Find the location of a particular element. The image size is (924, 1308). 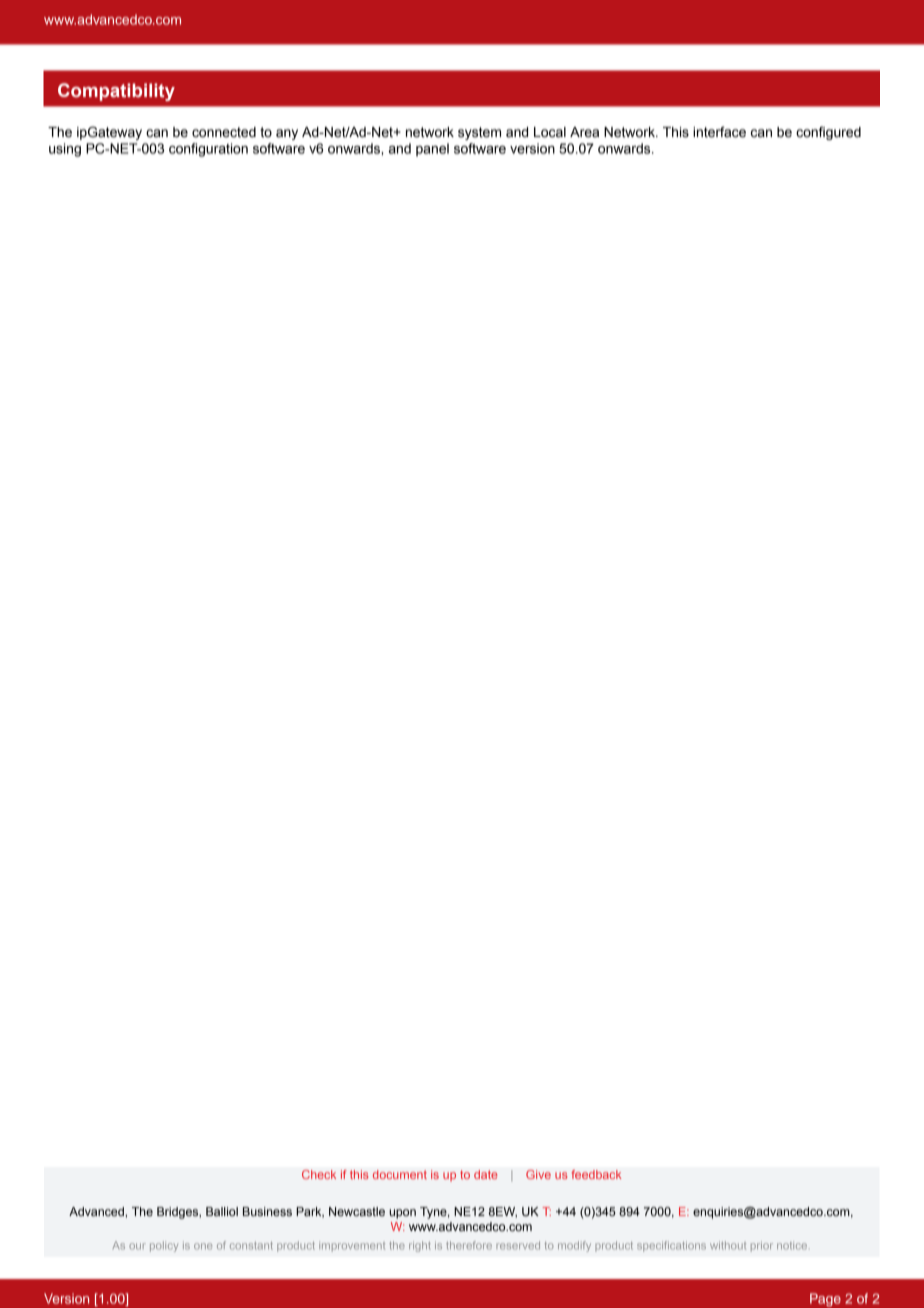

feedback is located at coordinates (596, 1174).
